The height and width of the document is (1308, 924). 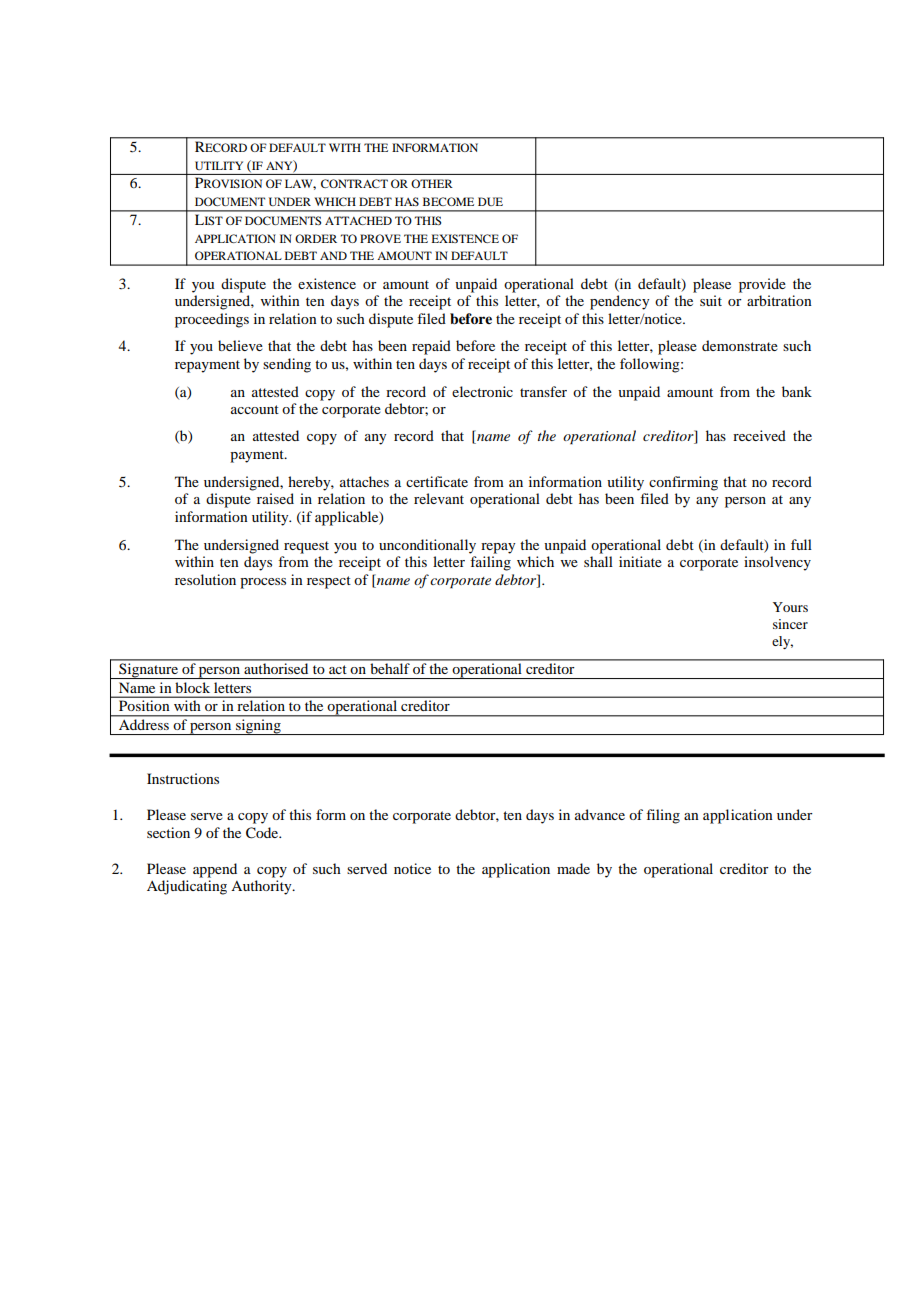 What do you see at coordinates (205, 579) in the document?
I see `resolution` at bounding box center [205, 579].
